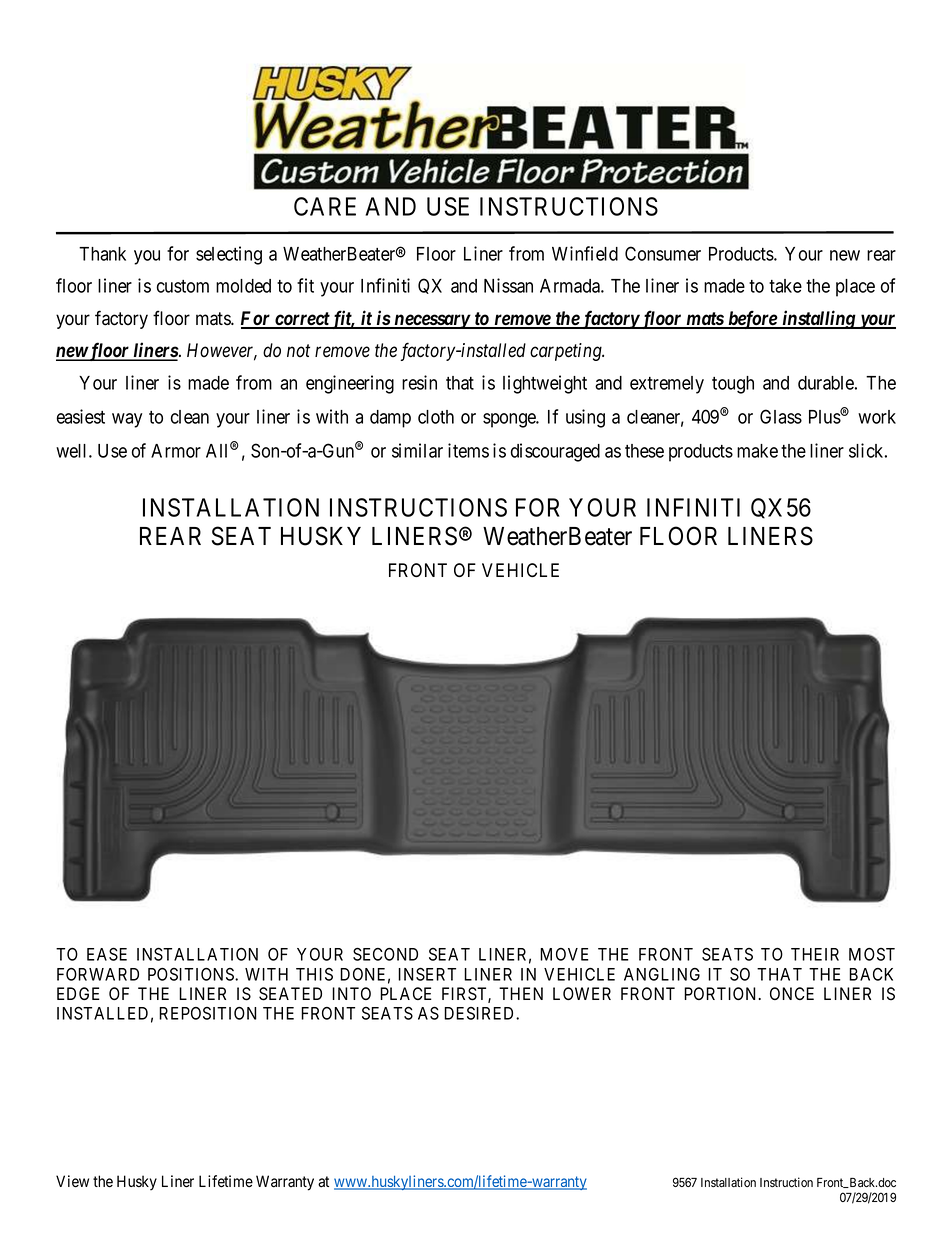 This page has height=1233, width=952. What do you see at coordinates (229, 255) in the page?
I see `selecting` at bounding box center [229, 255].
